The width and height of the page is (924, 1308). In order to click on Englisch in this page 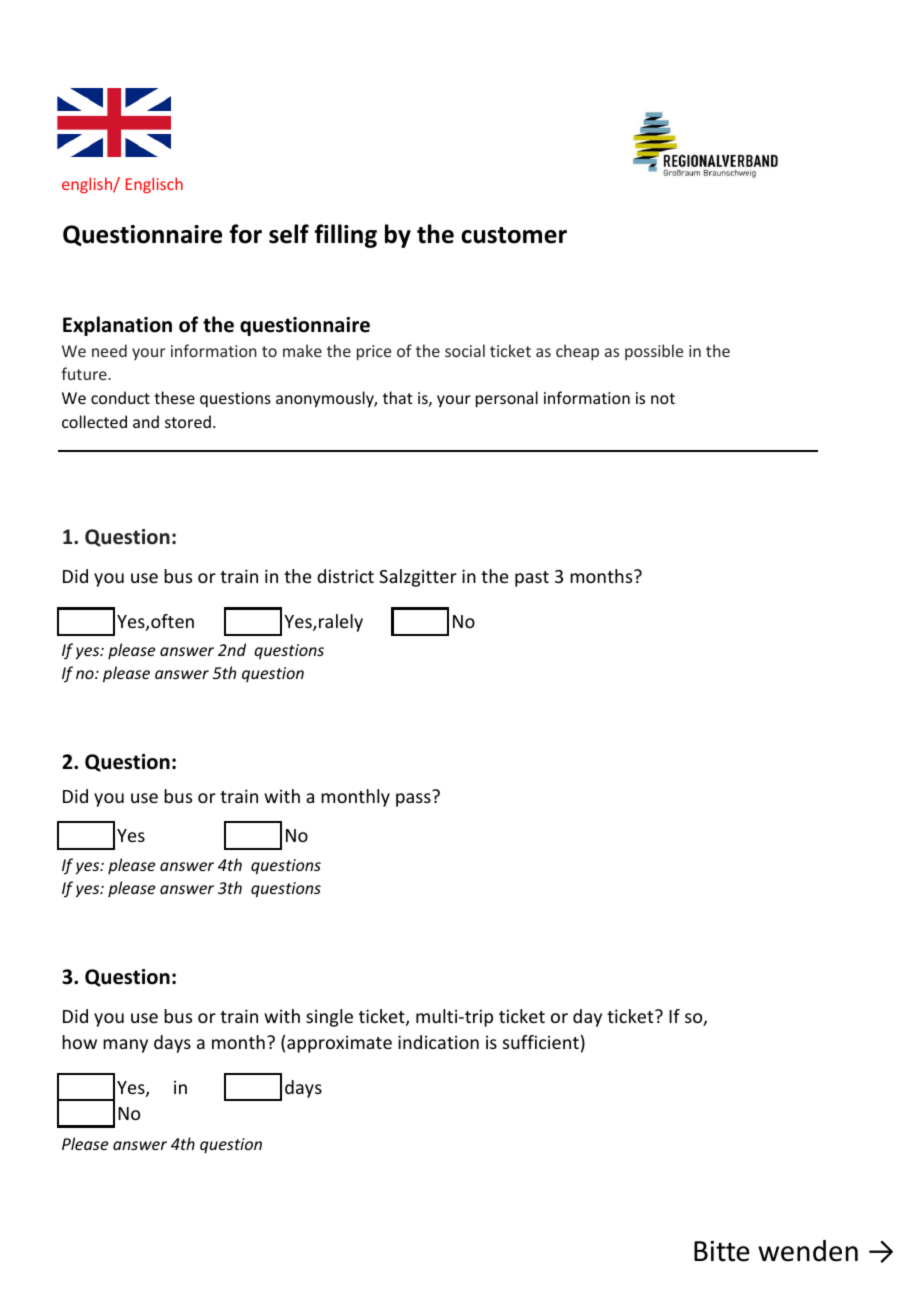, I will do `click(154, 185)`.
